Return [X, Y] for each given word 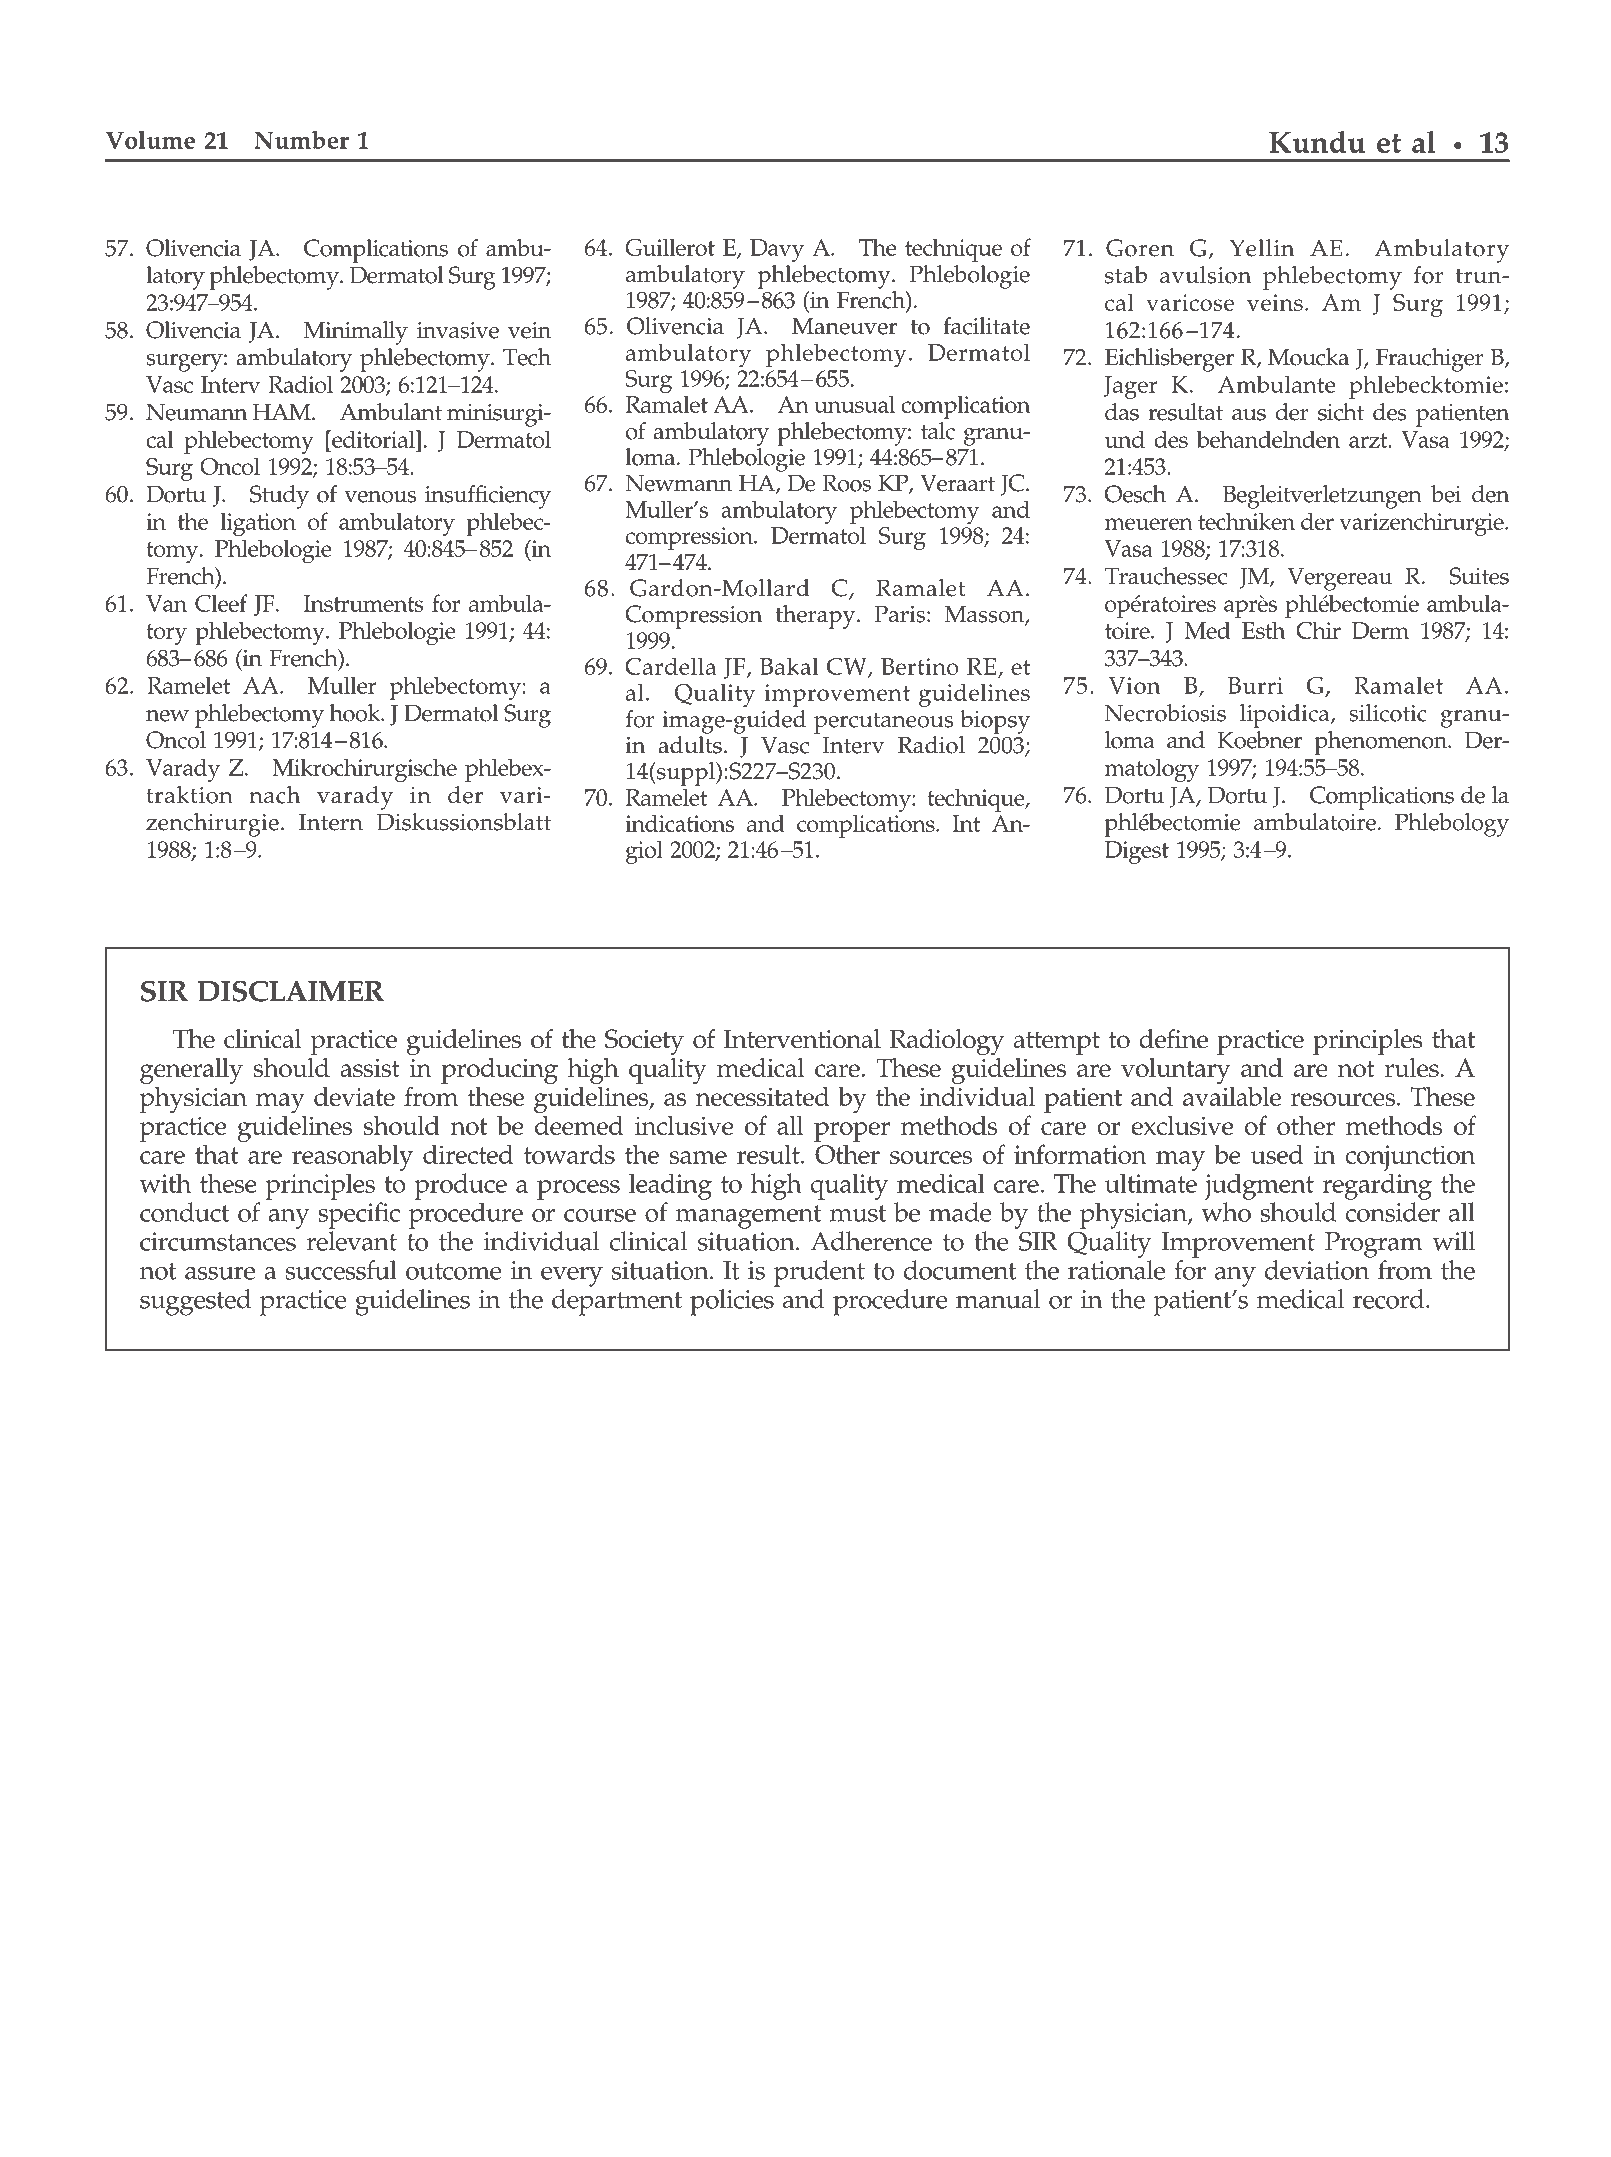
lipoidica [1286, 716]
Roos [846, 483]
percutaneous [883, 723]
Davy [777, 250]
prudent [819, 1273]
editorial [373, 439]
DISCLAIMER [290, 991]
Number [301, 140]
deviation [1317, 1270]
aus [1249, 415]
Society [644, 1042]
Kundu [1317, 142]
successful [341, 1270]
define [1173, 1039]
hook [356, 713]
